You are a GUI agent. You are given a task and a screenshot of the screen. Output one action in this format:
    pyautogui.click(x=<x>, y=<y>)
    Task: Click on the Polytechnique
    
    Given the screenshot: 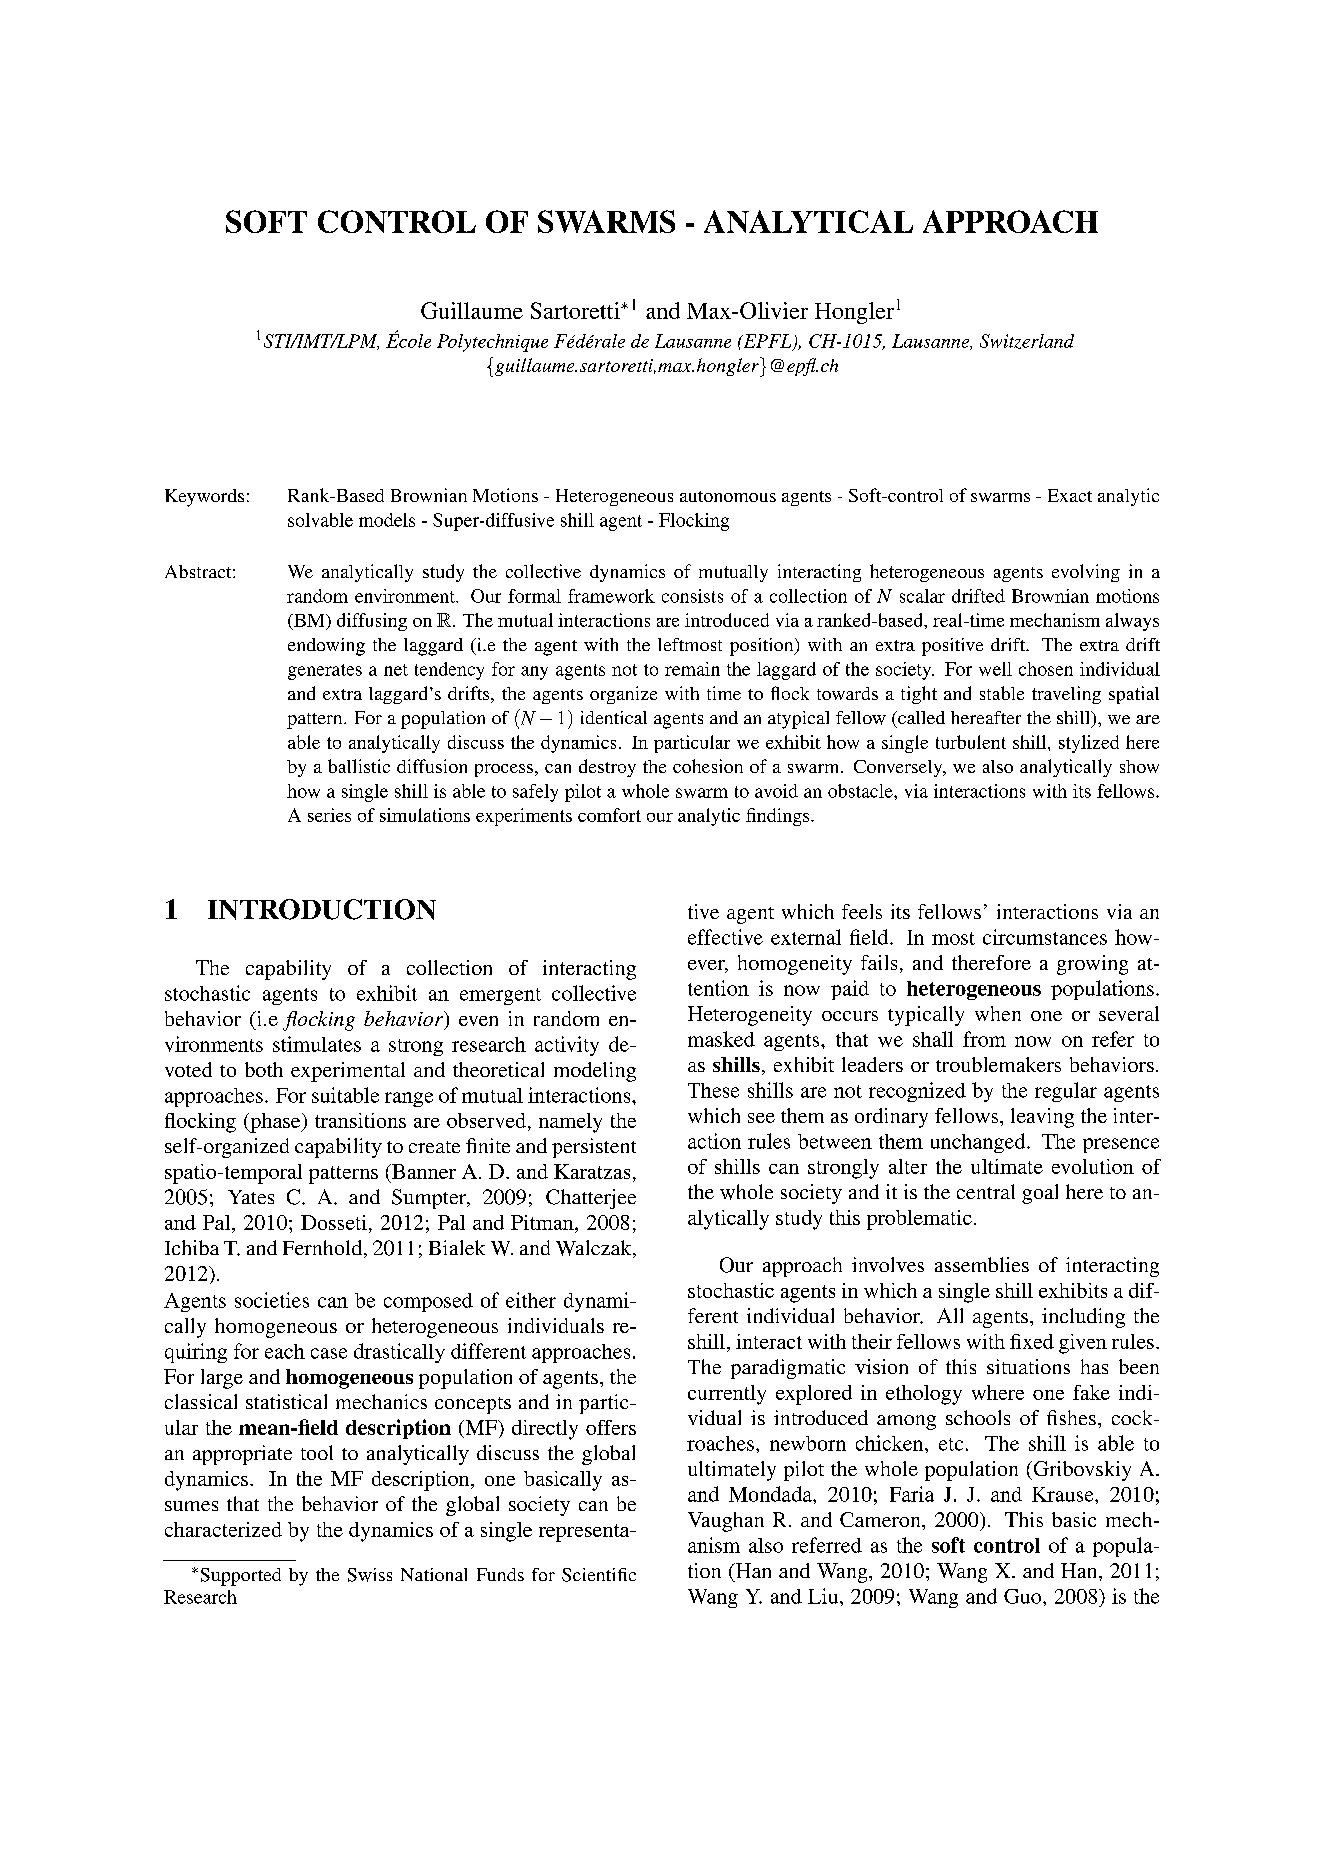 What is the action you would take?
    pyautogui.click(x=492, y=343)
